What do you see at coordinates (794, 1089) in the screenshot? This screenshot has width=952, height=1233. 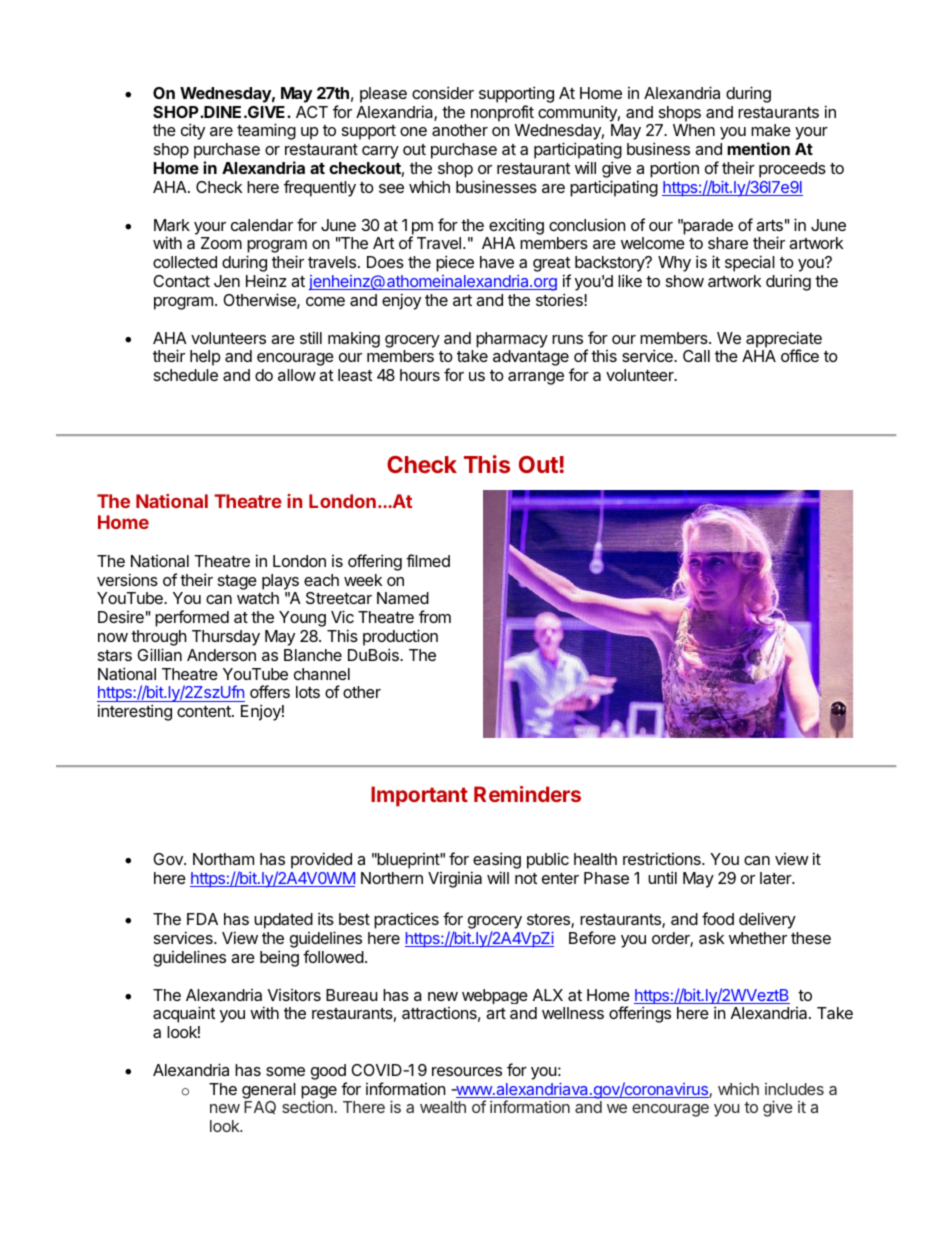 I see `includes` at bounding box center [794, 1089].
